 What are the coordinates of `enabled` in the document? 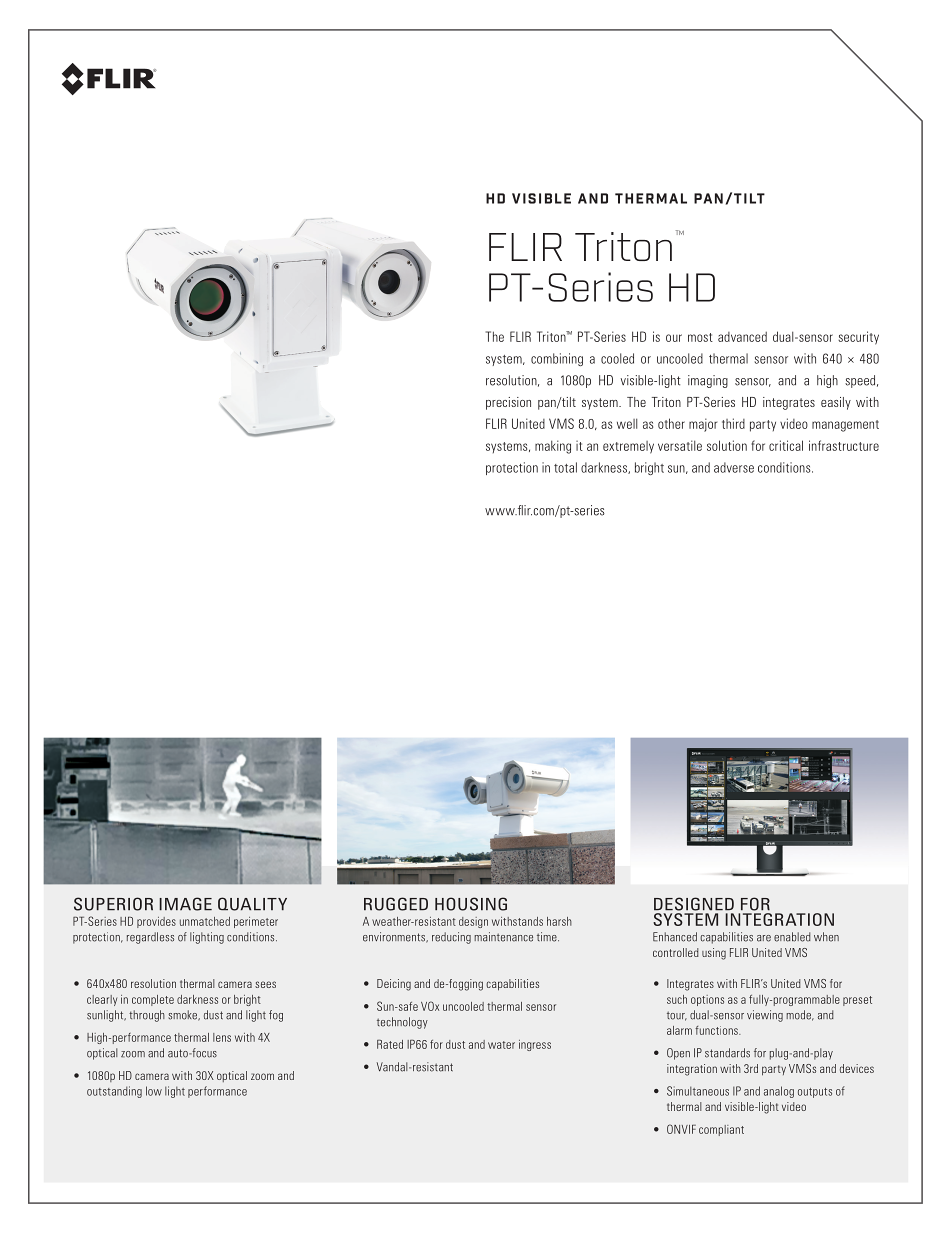 It's located at (792, 937).
